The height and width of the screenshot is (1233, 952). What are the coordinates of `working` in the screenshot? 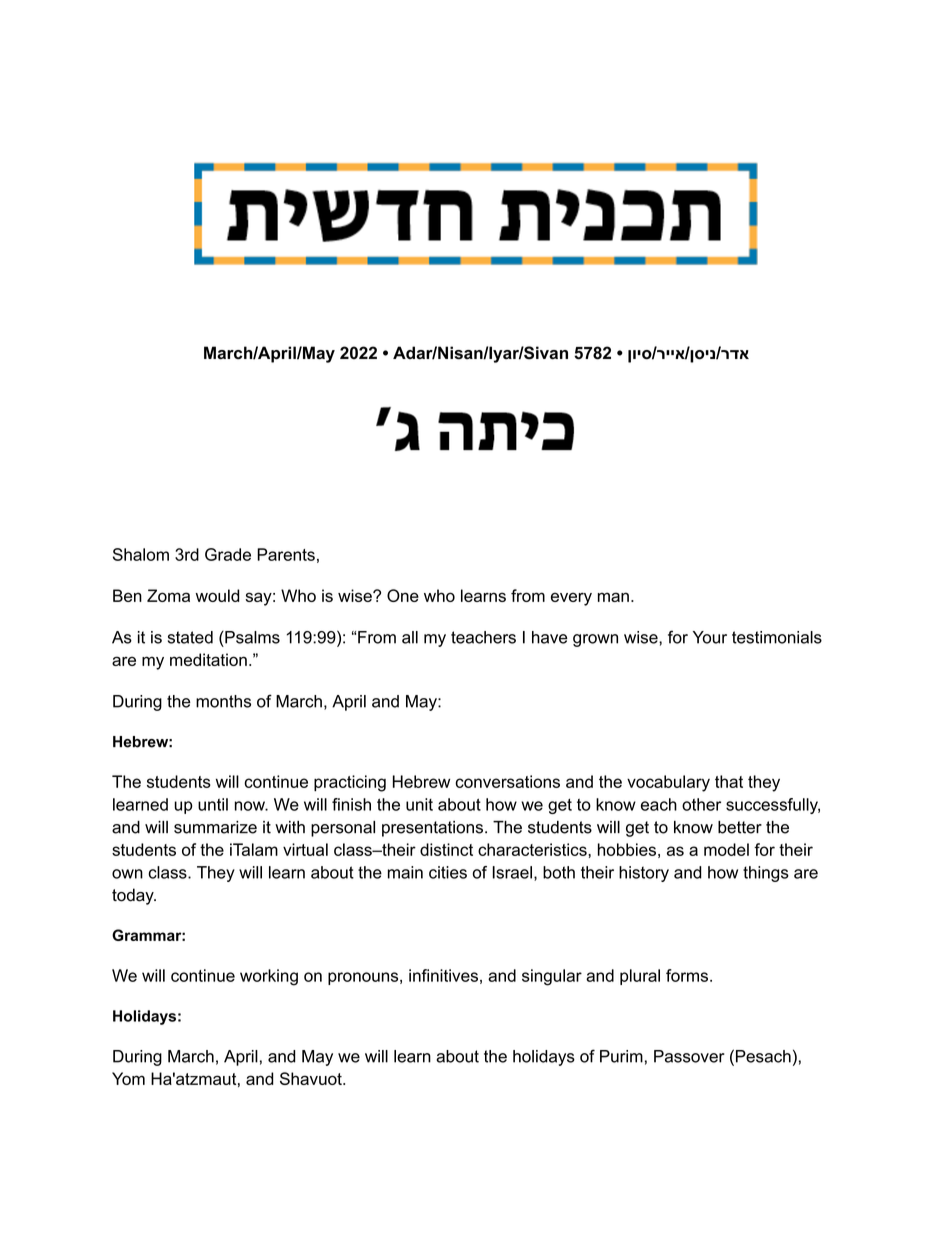 It's located at (269, 977).
